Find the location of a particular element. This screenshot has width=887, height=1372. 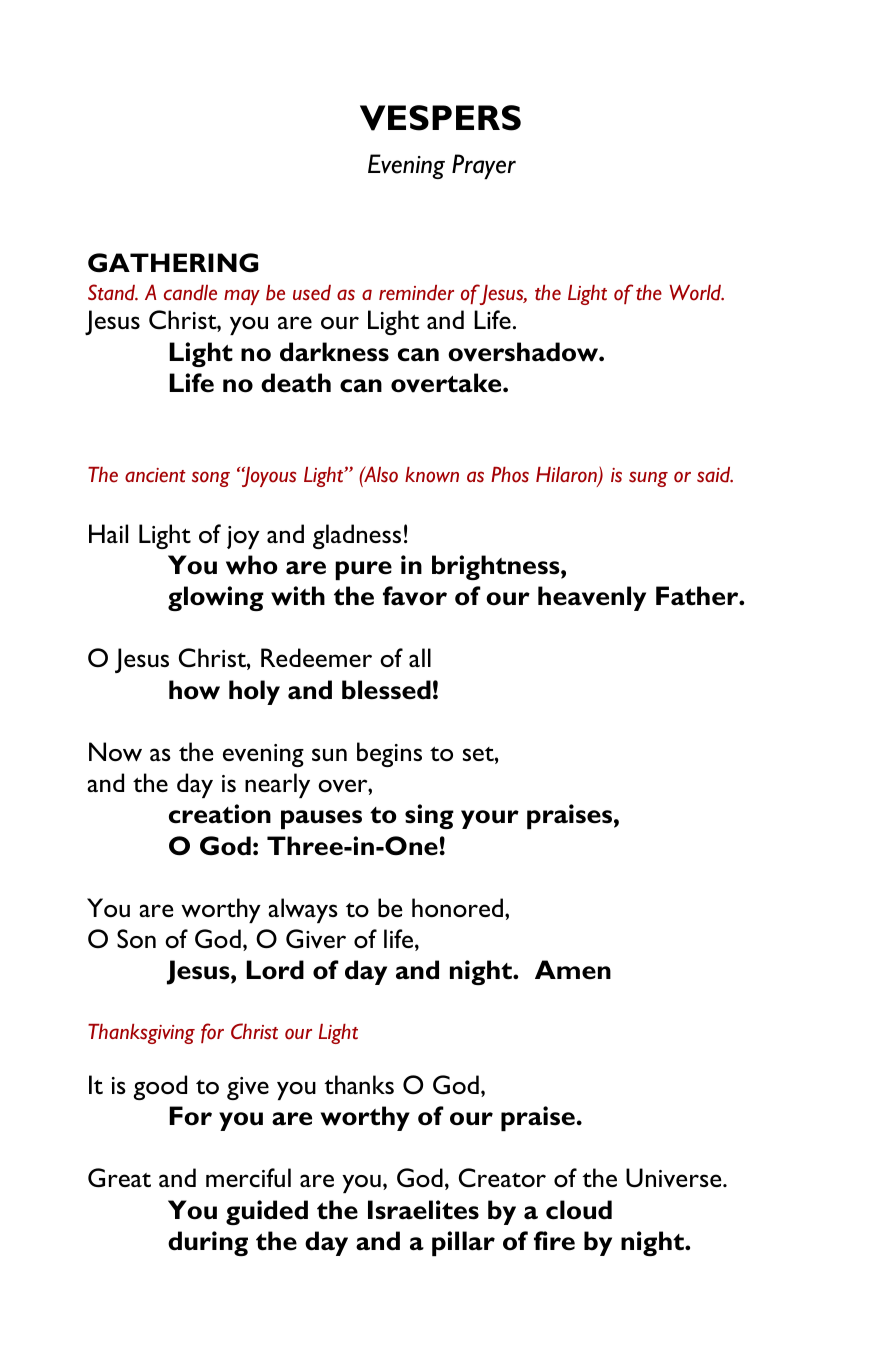

GATHERING is located at coordinates (173, 263).
